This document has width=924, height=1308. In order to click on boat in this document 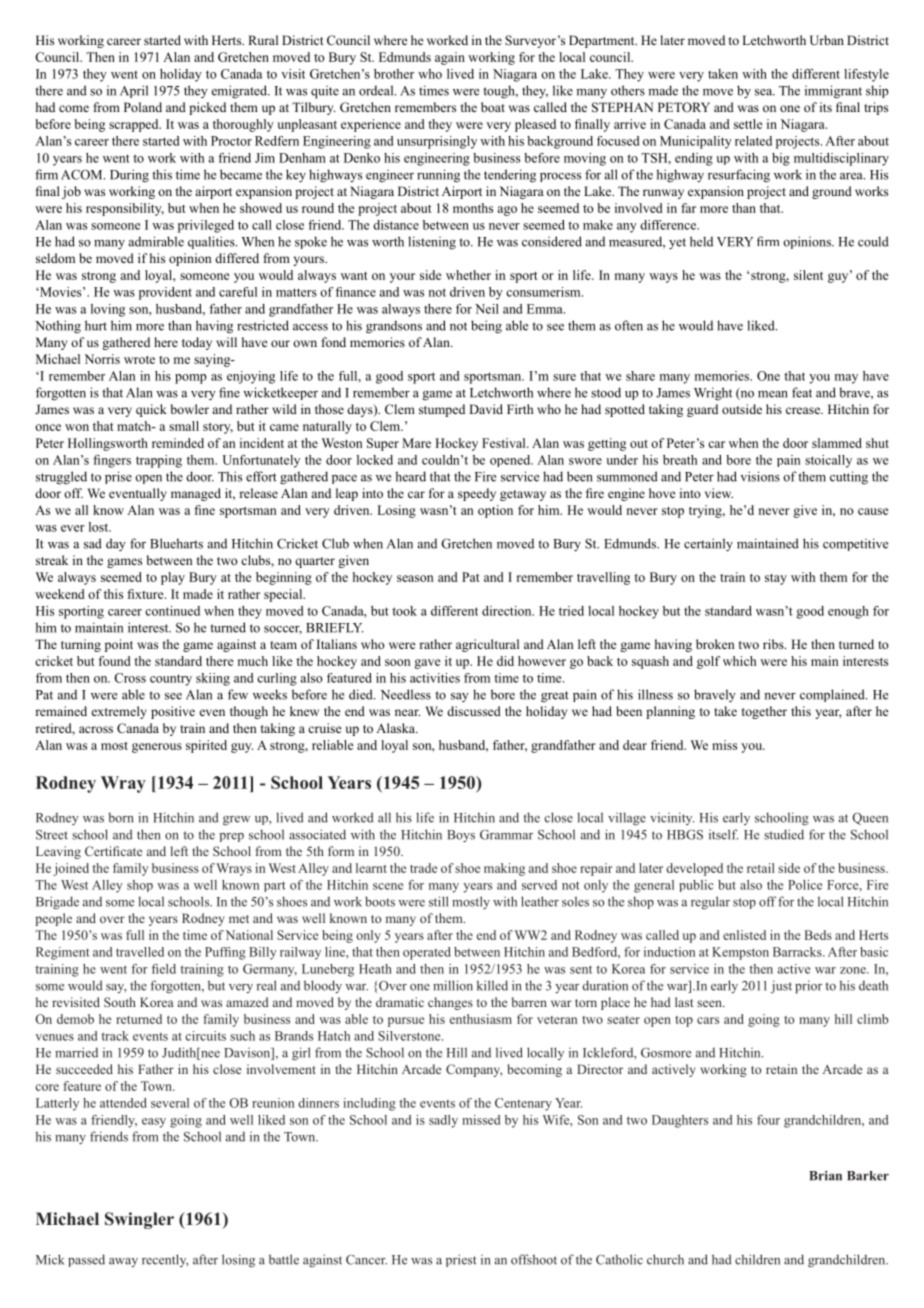, I will do `click(493, 107)`.
